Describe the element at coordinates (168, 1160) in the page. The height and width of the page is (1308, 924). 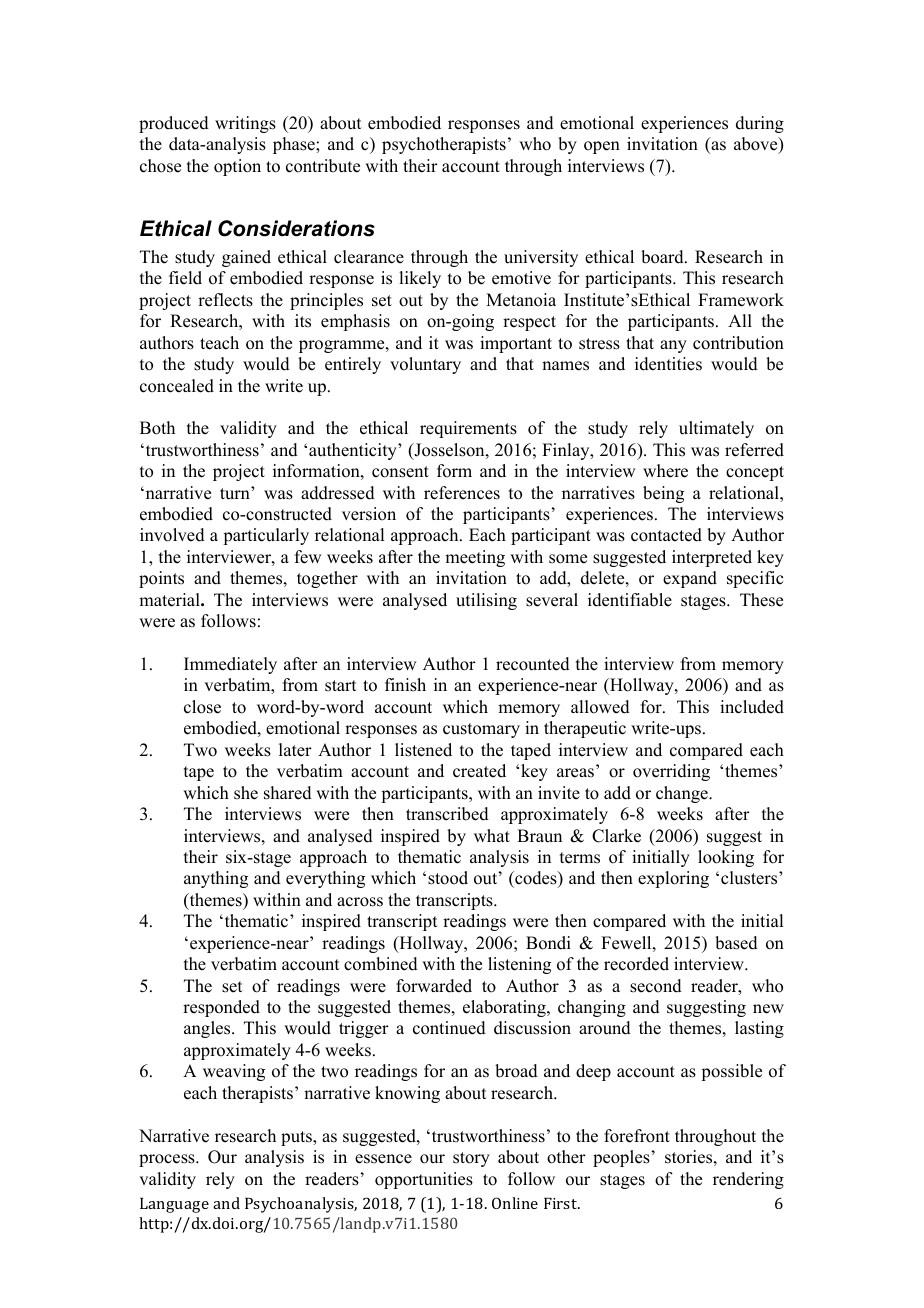
I see `process` at that location.
